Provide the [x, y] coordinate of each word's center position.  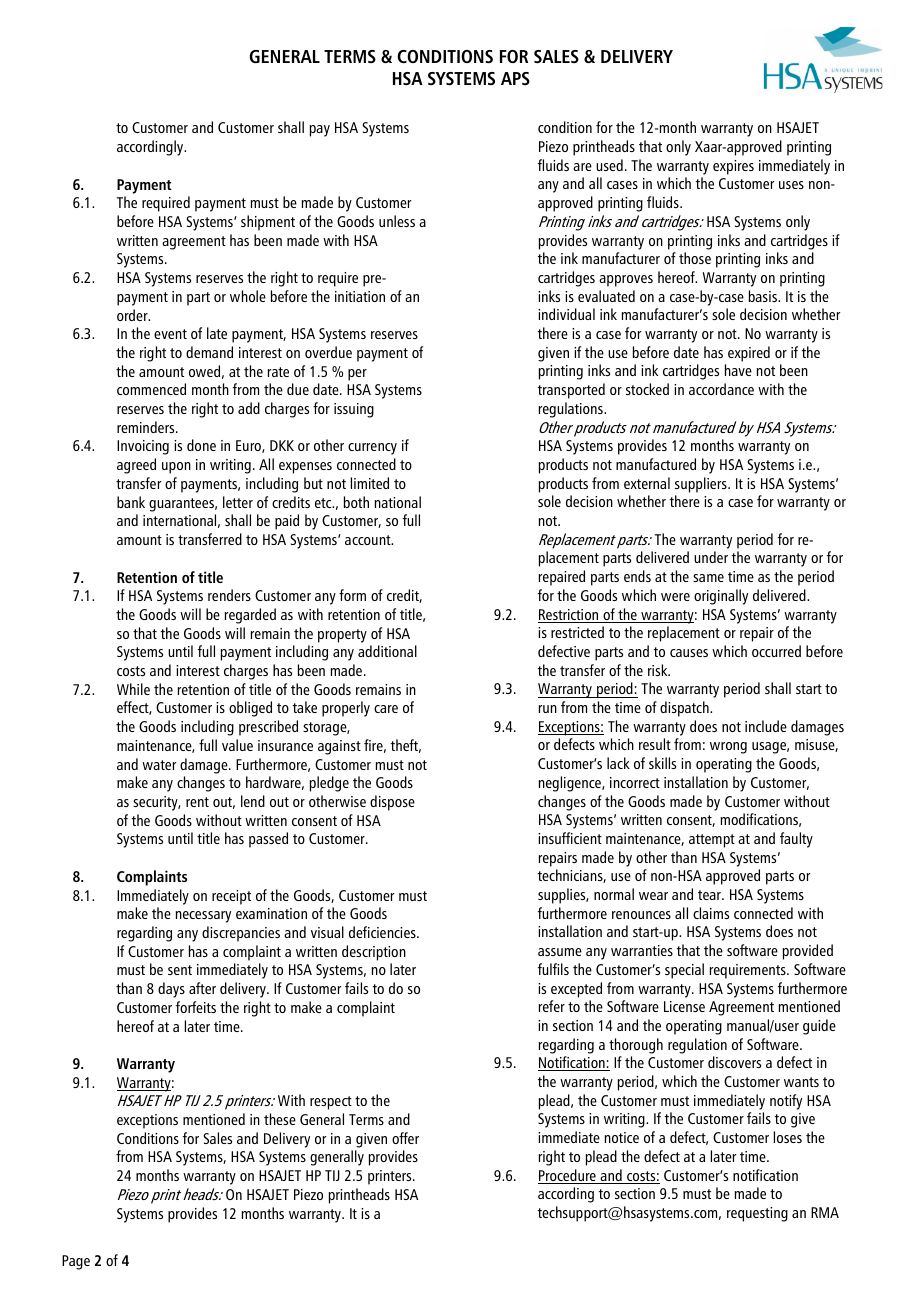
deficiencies [383, 932]
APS [515, 78]
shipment [268, 223]
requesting [757, 1214]
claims [711, 913]
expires [733, 167]
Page [76, 1262]
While [133, 689]
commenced [151, 389]
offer [405, 1138]
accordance [721, 389]
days [171, 990]
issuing [354, 410]
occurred [776, 651]
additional [387, 651]
